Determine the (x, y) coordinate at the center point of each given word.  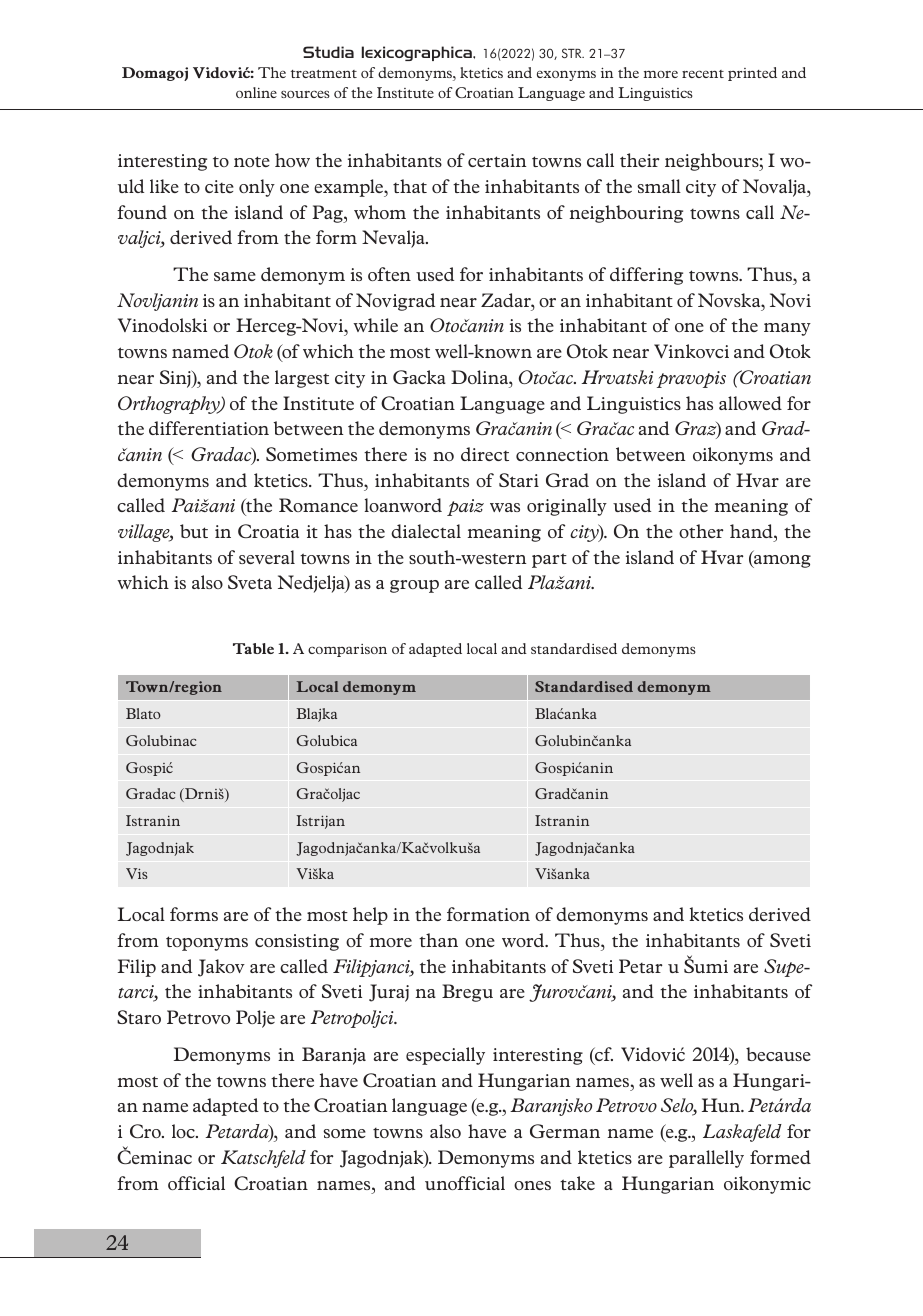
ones (532, 1185)
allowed (750, 403)
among (781, 560)
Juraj (389, 993)
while (375, 325)
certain (497, 160)
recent (703, 74)
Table (253, 648)
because (778, 1054)
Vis (137, 873)
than (438, 940)
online (256, 92)
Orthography (170, 405)
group (414, 586)
